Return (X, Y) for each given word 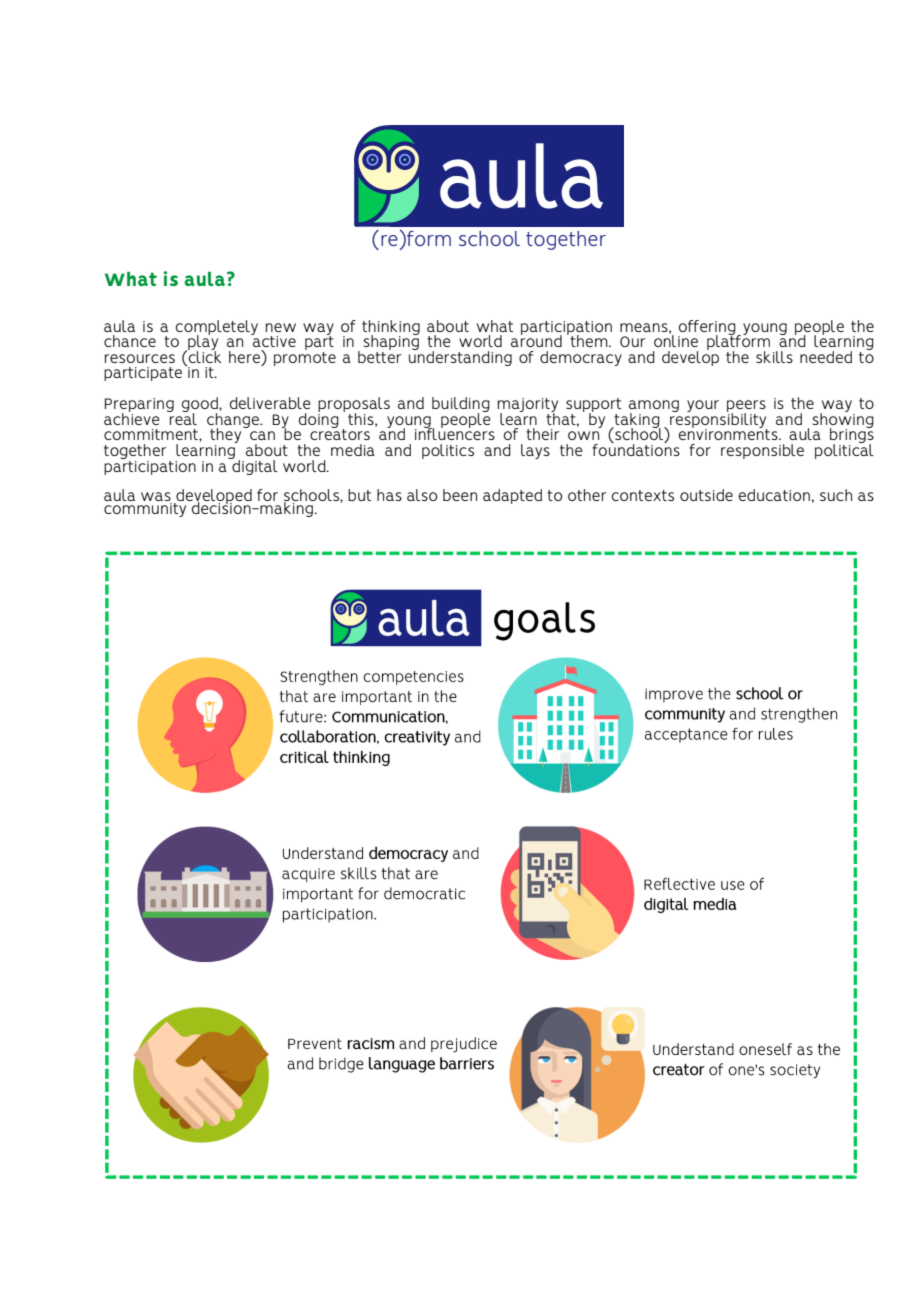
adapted (512, 496)
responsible (762, 451)
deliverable (270, 403)
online (676, 340)
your (703, 406)
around (536, 340)
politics (448, 451)
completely (217, 328)
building (461, 406)
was (156, 498)
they (227, 436)
